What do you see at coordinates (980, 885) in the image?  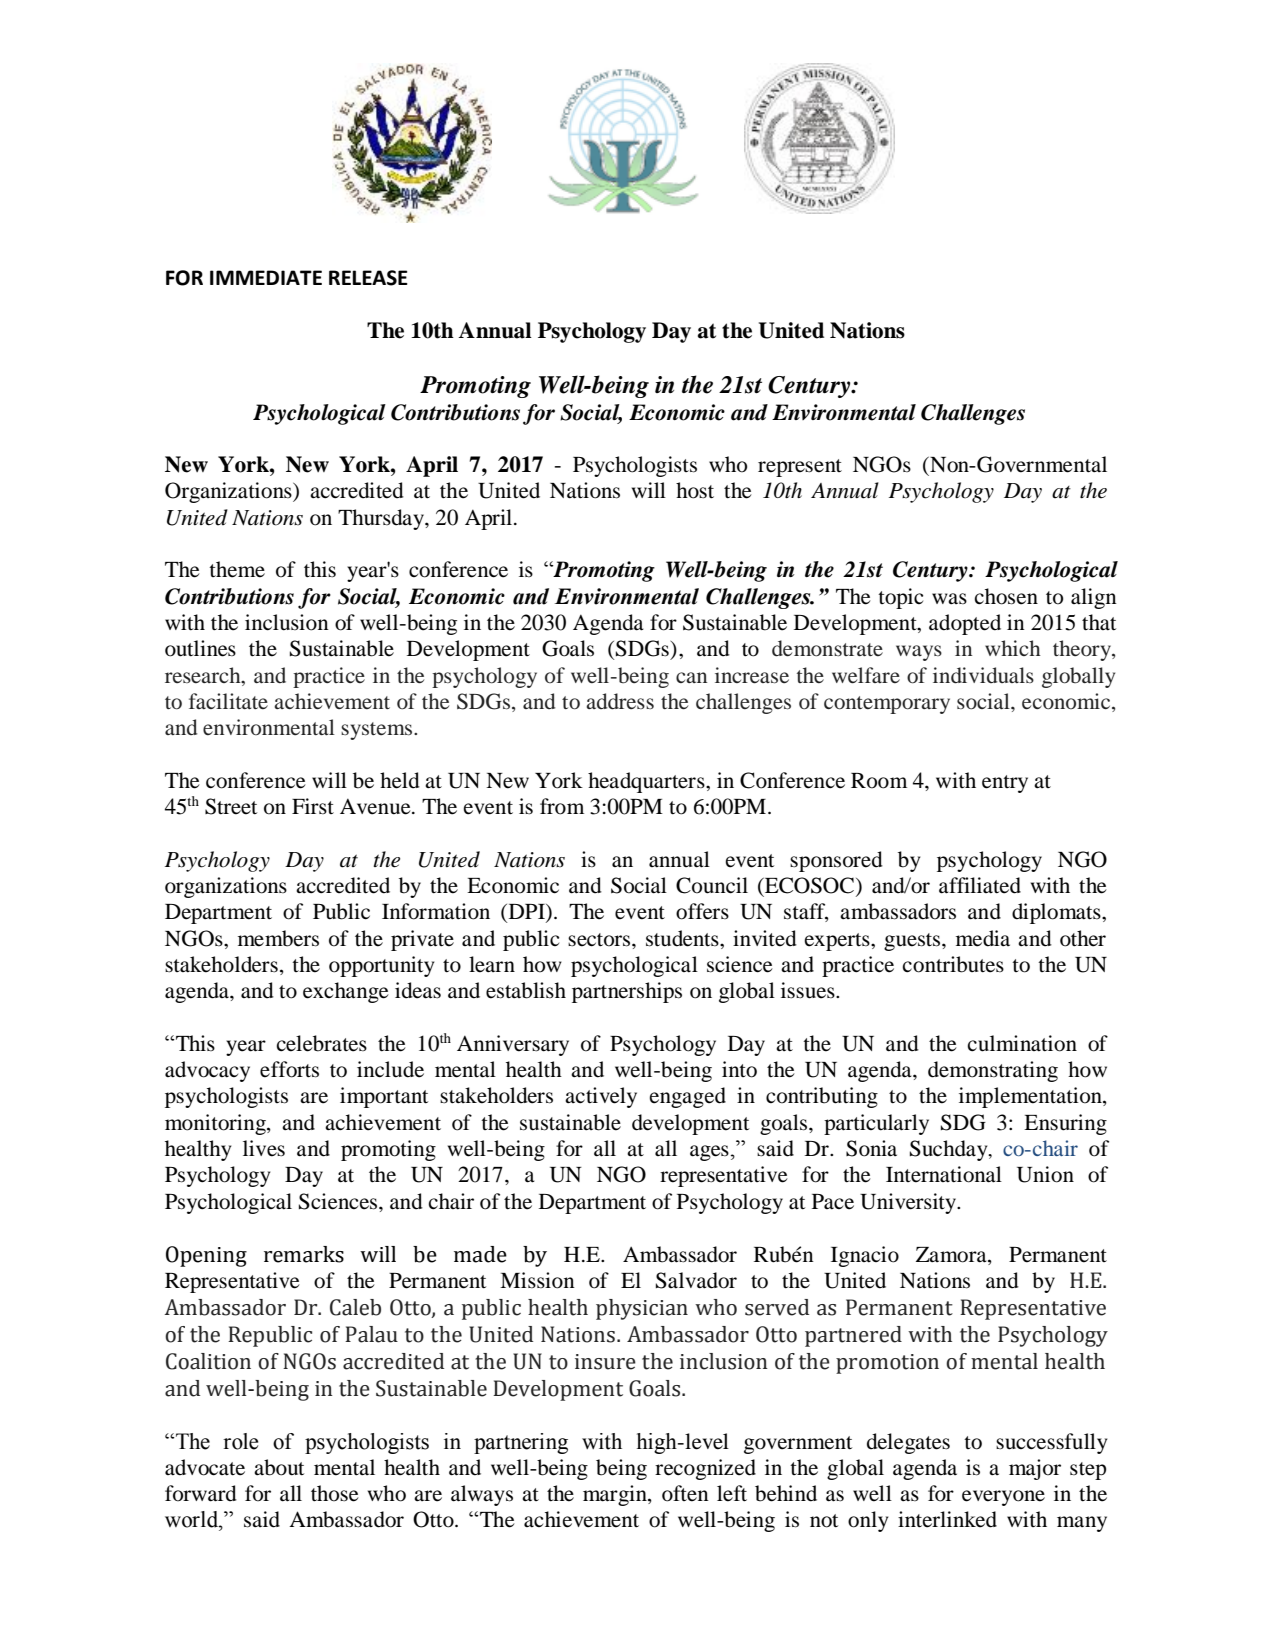 I see `affiliated` at bounding box center [980, 885].
